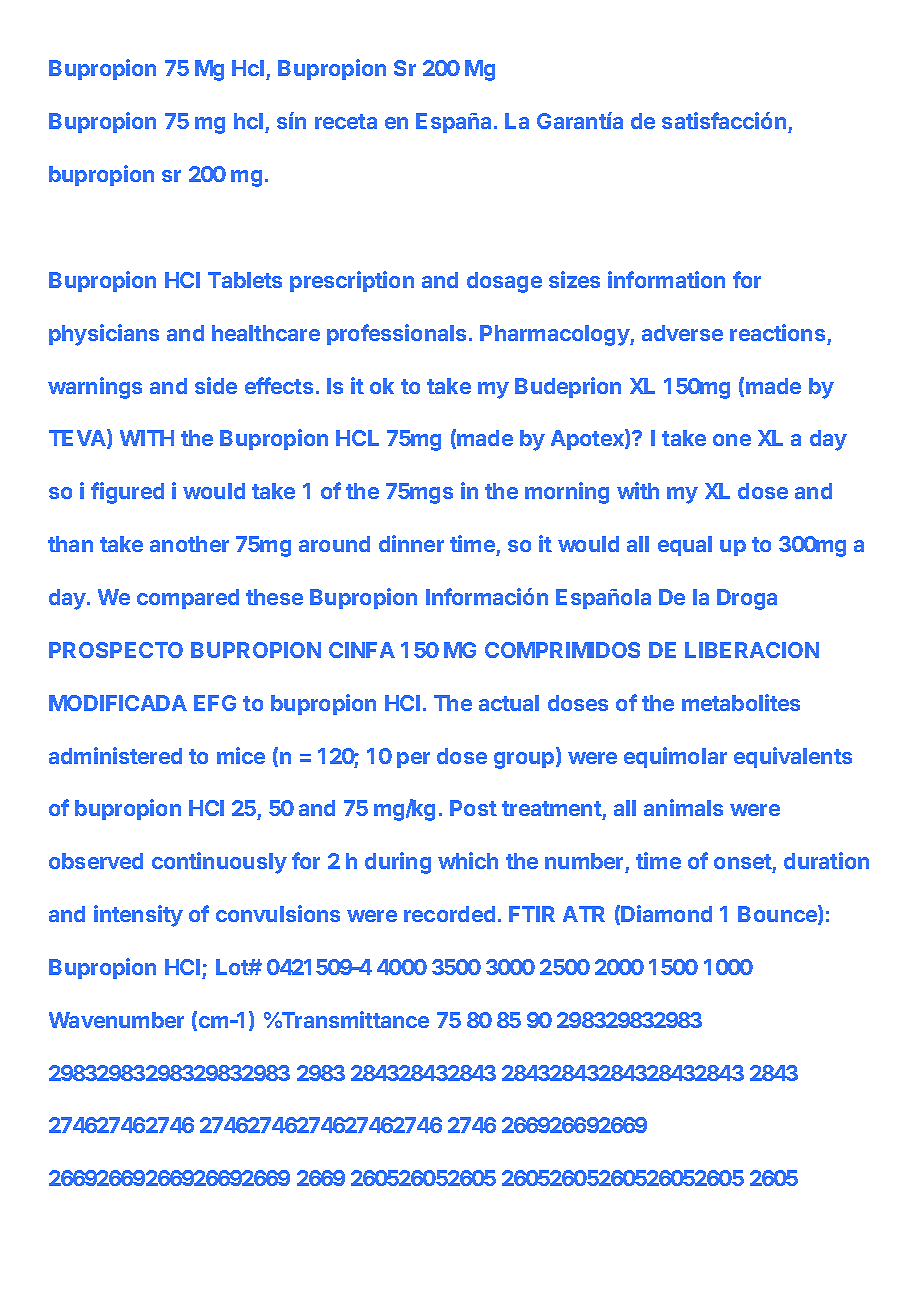 Image resolution: width=924 pixels, height=1308 pixels. What do you see at coordinates (666, 279) in the image?
I see `information` at bounding box center [666, 279].
